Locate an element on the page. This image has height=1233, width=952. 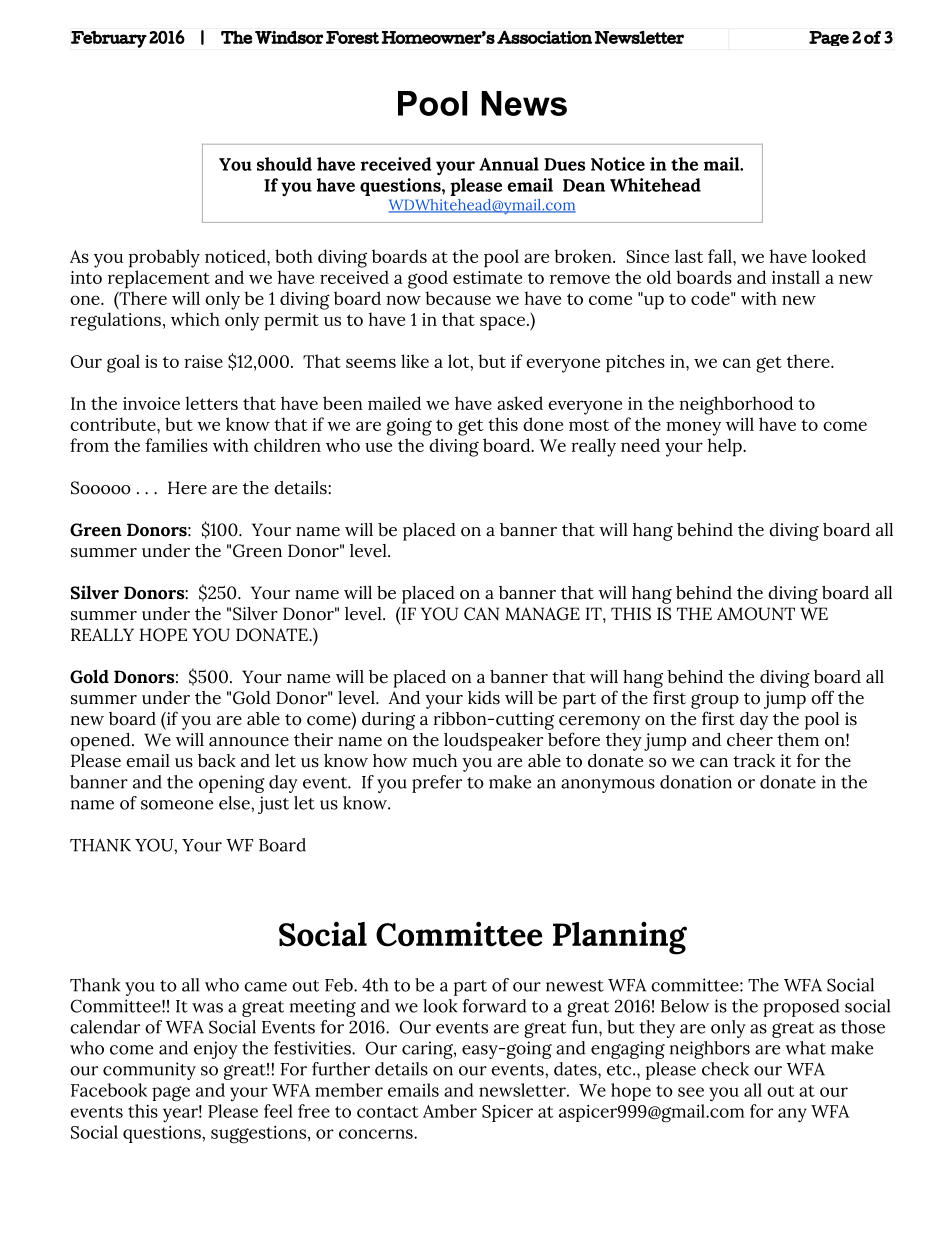
community is located at coordinates (149, 1071).
